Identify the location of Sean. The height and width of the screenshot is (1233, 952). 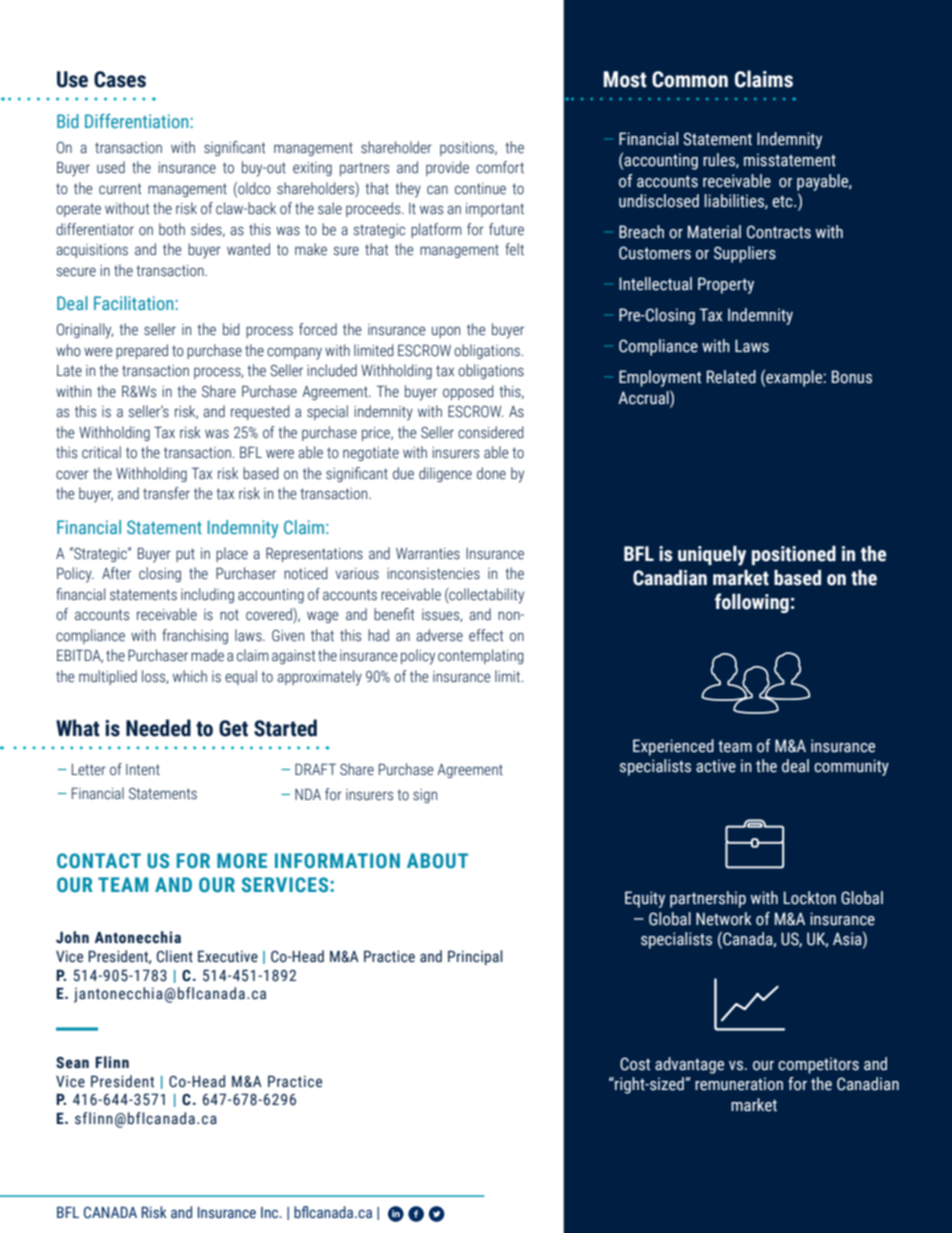
(72, 1063).
